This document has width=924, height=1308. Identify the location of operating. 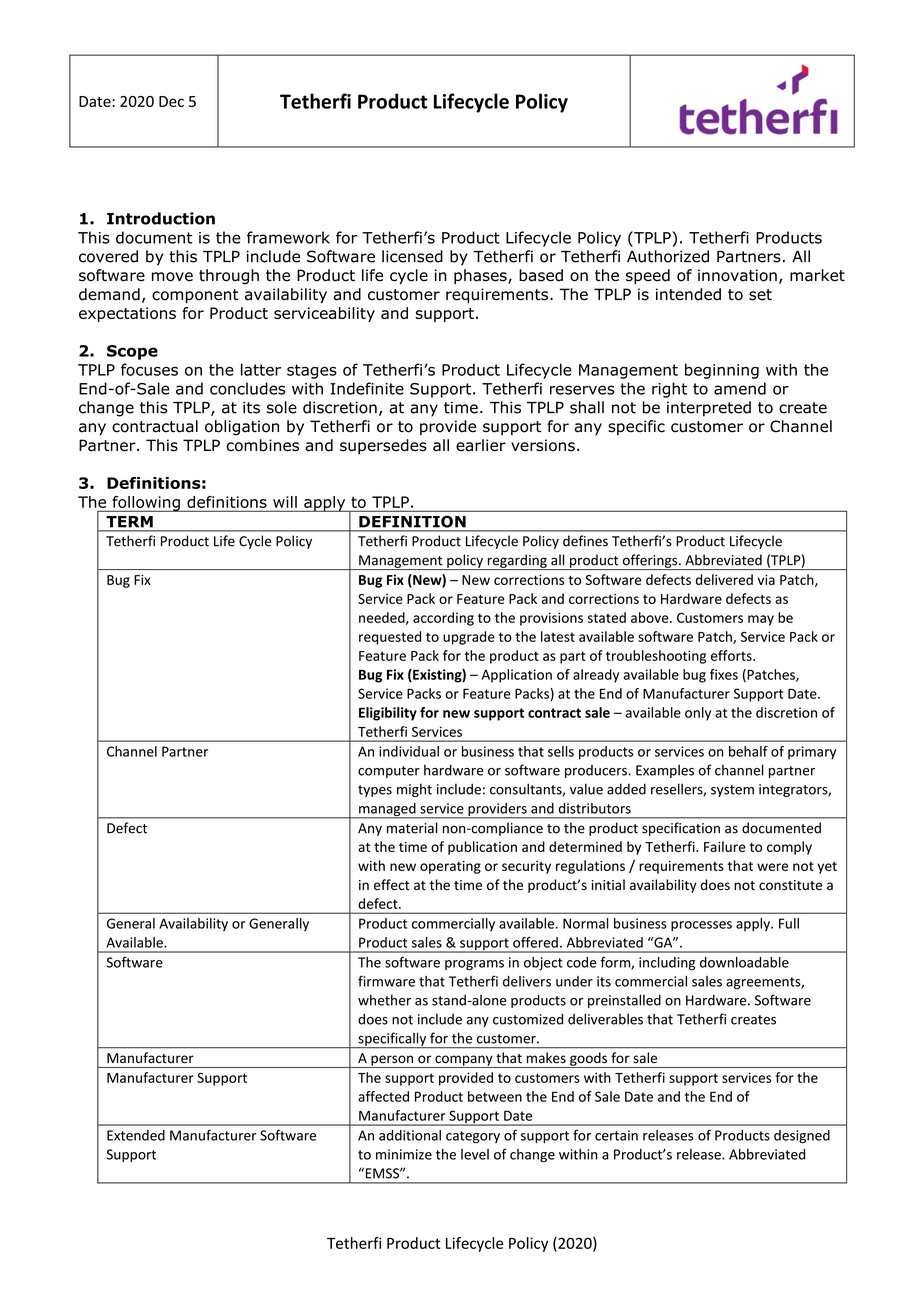
(450, 867).
